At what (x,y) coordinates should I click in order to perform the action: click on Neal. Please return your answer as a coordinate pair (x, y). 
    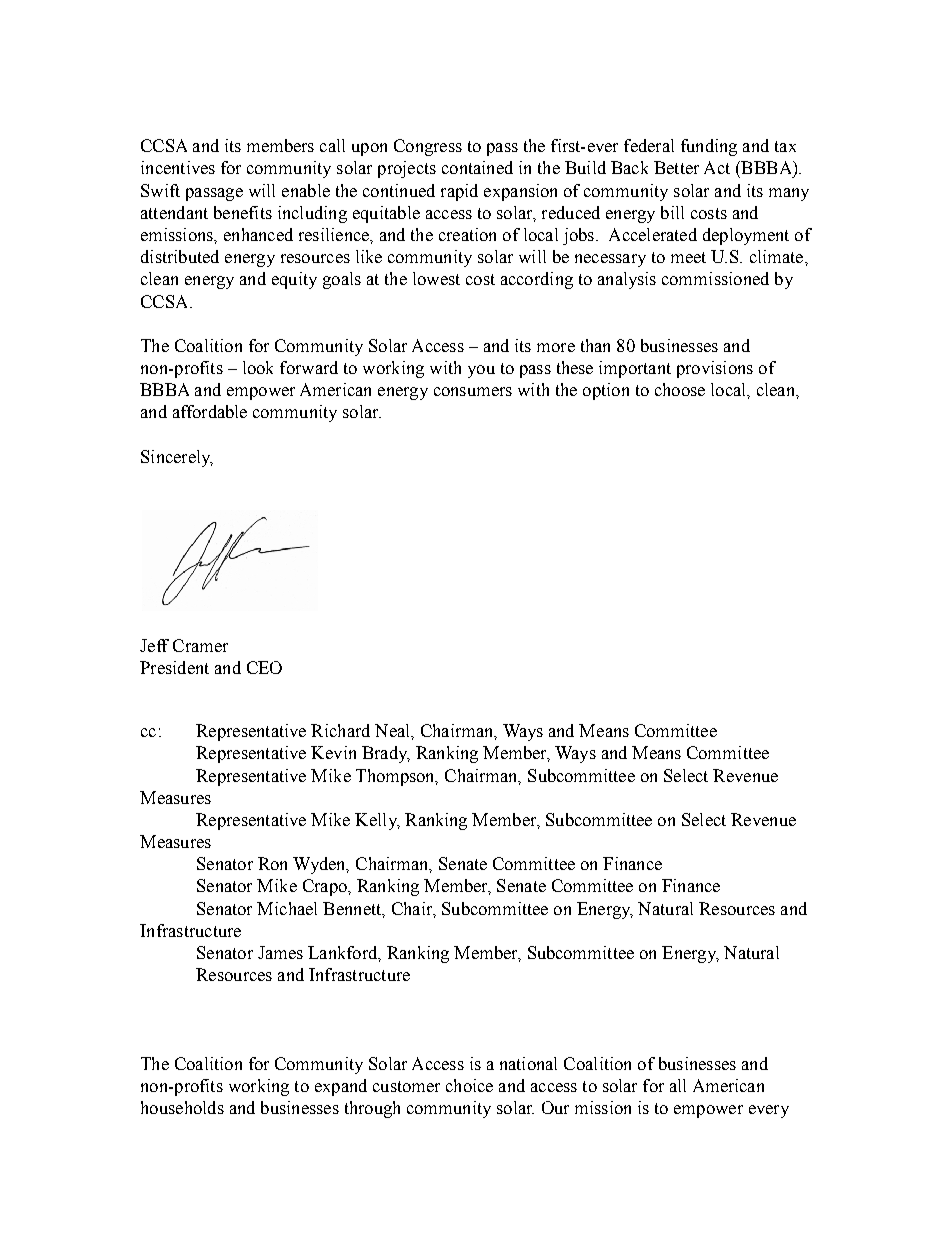
    Looking at the image, I should click on (393, 730).
